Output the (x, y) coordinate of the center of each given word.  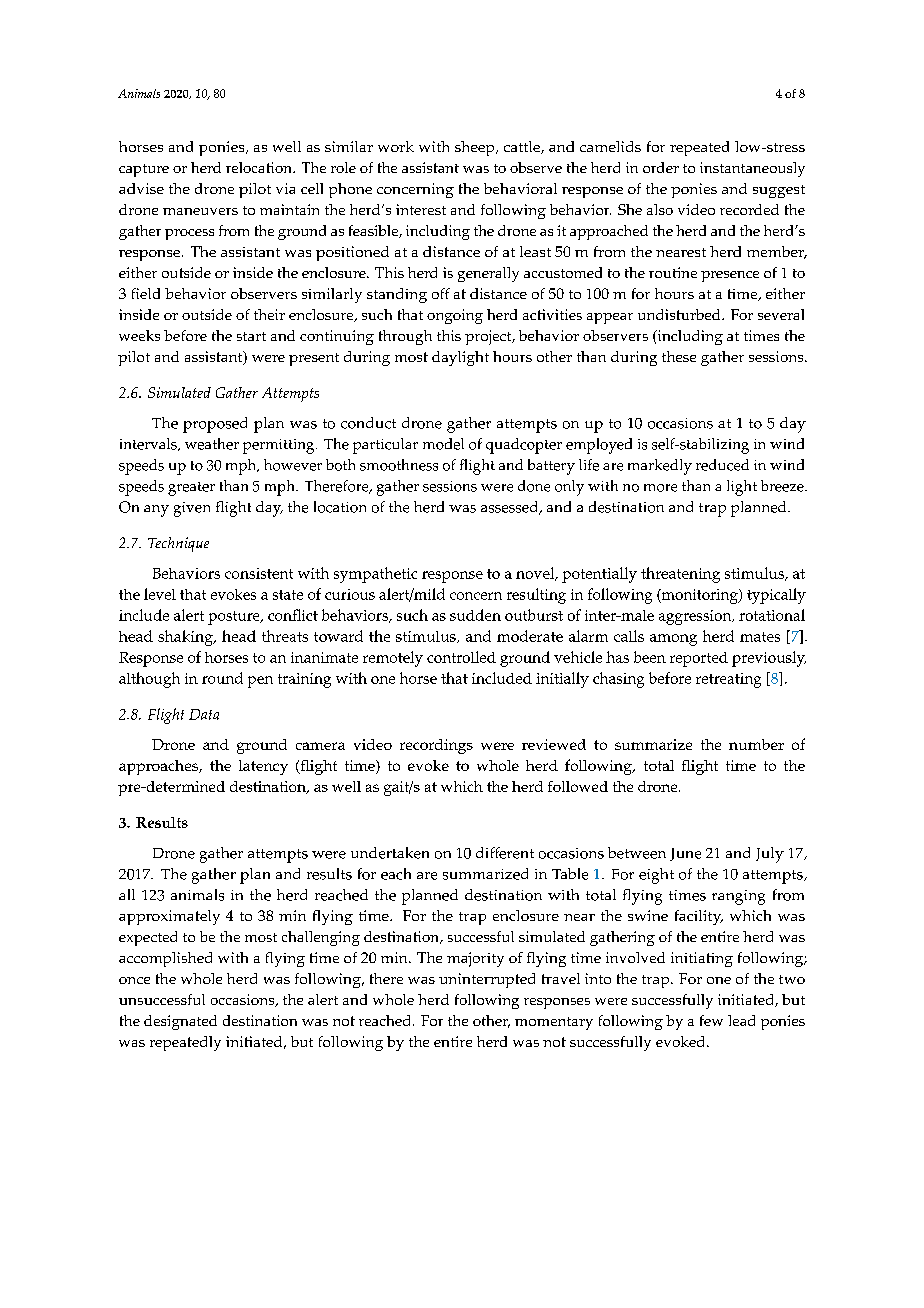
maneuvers (200, 211)
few (711, 1020)
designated (180, 1022)
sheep (476, 148)
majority (475, 959)
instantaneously (752, 169)
